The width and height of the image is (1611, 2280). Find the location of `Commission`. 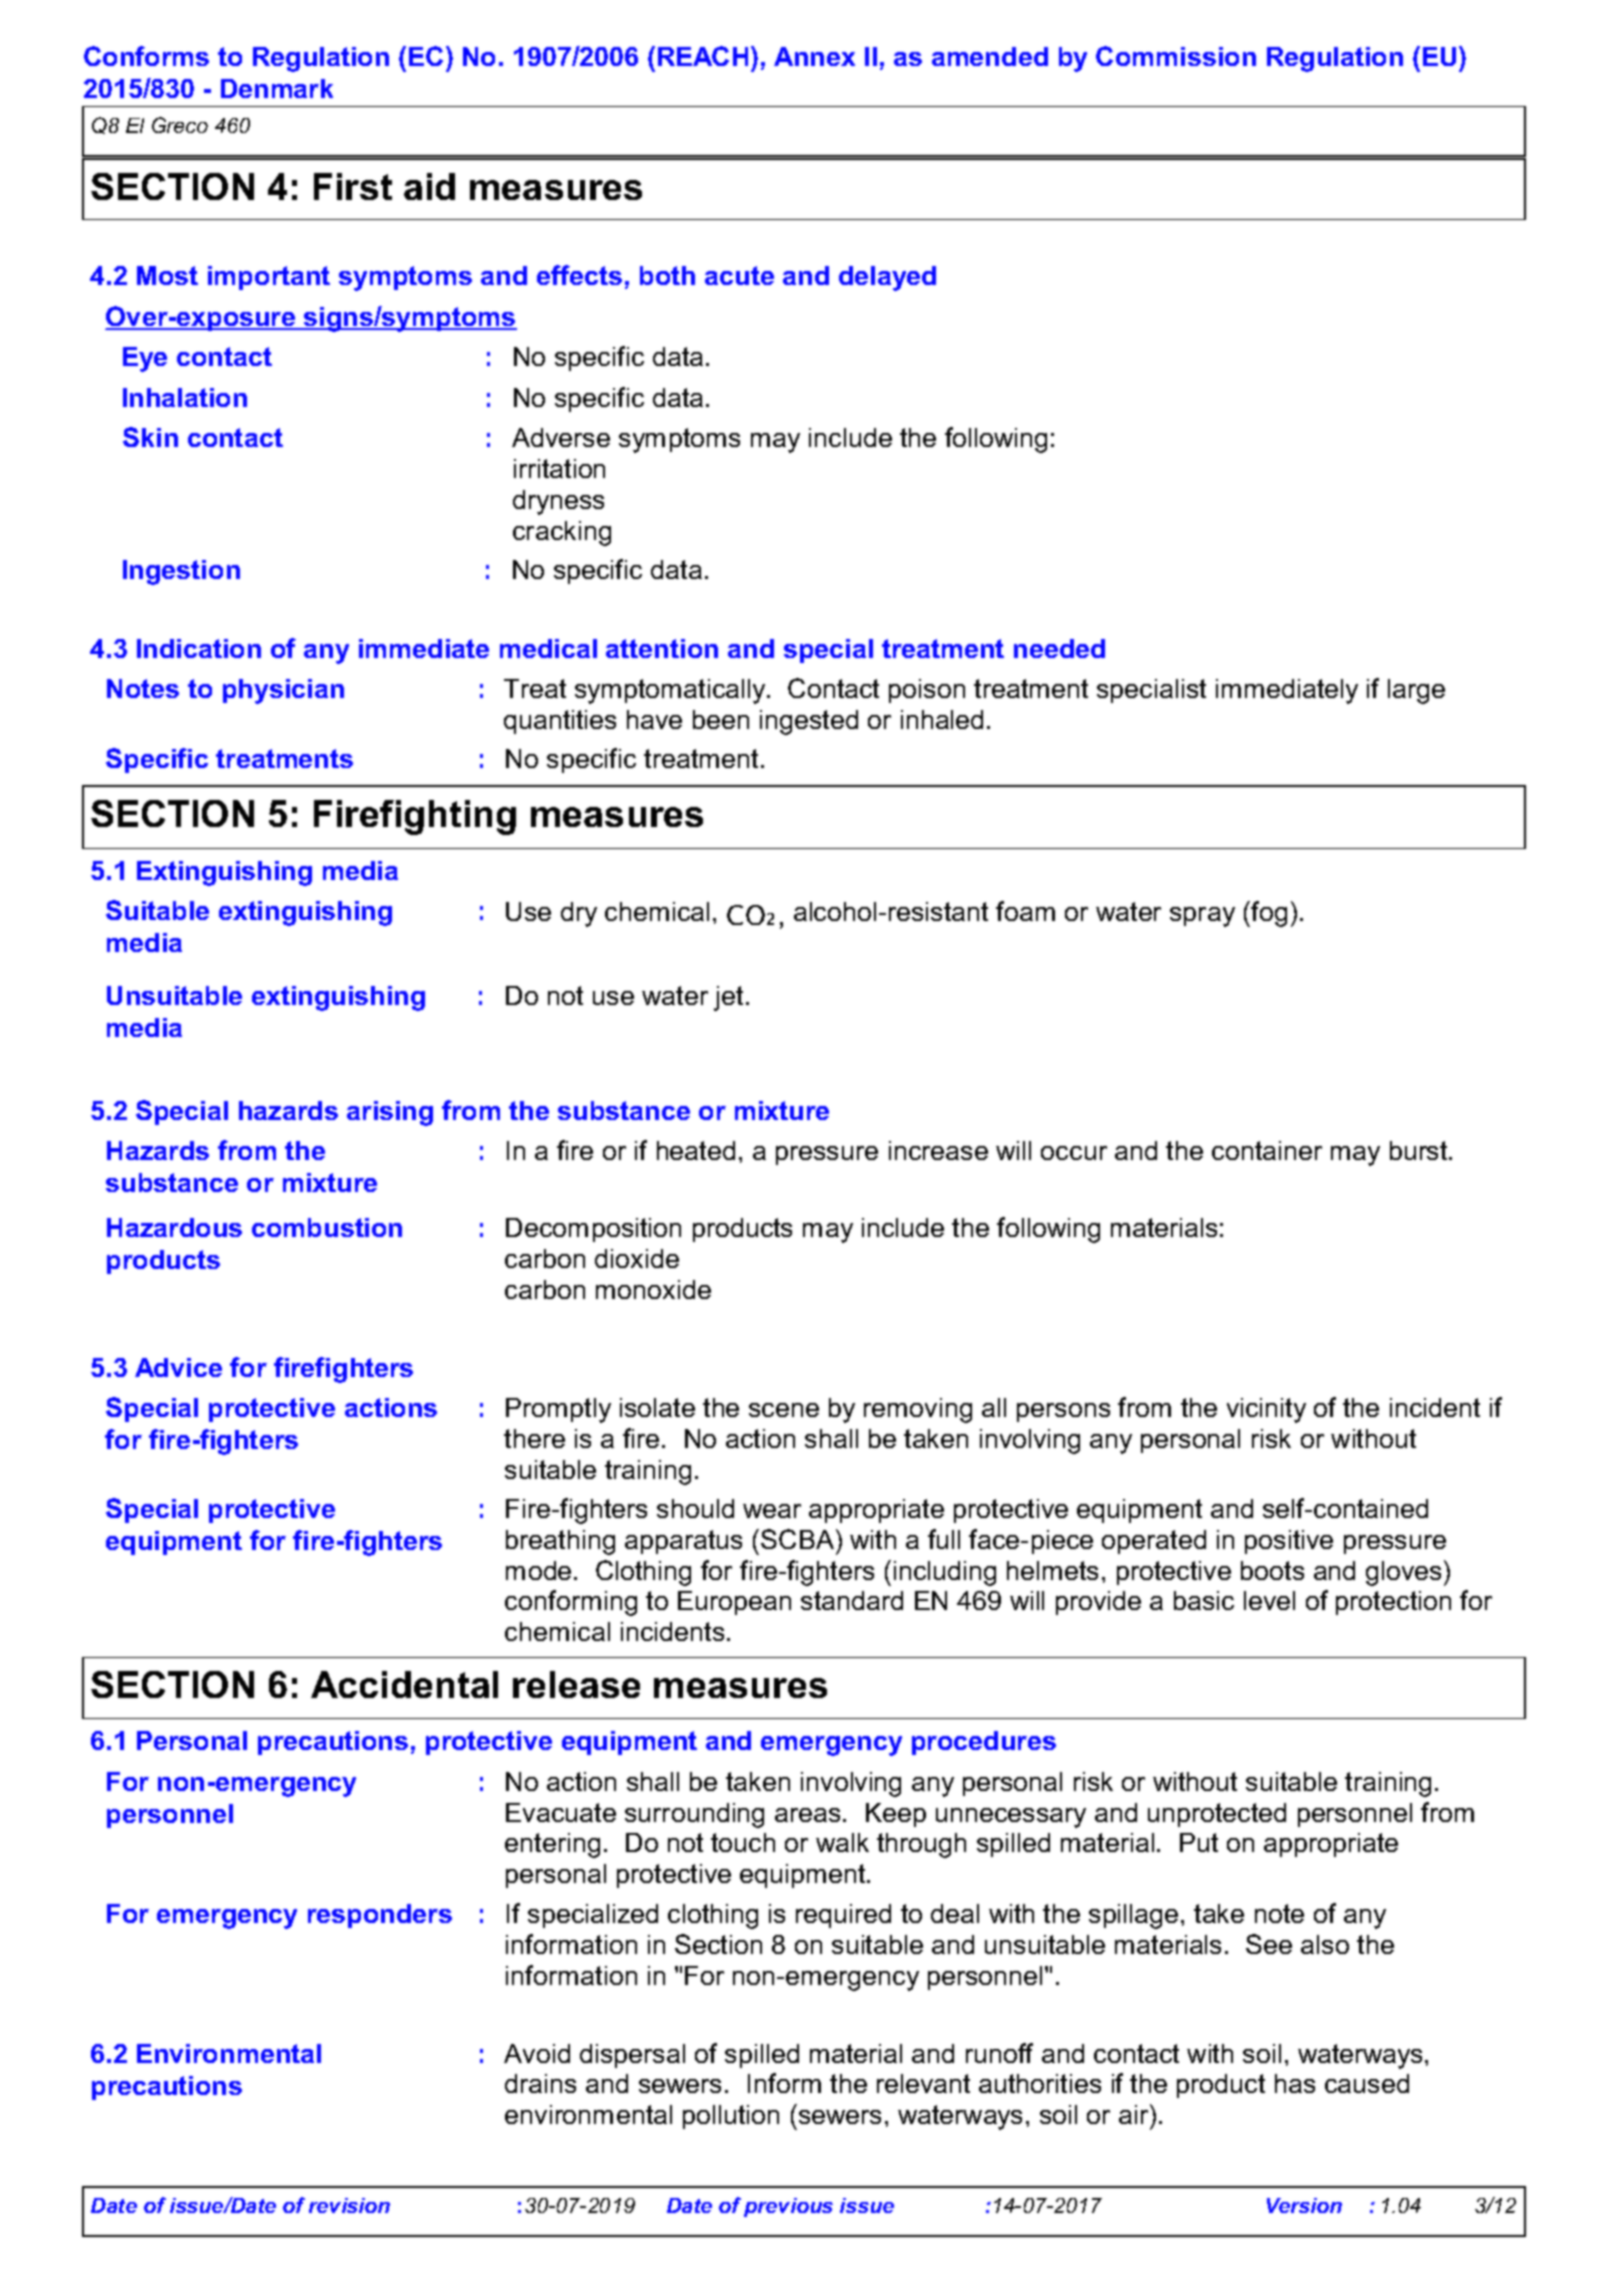

Commission is located at coordinates (1176, 56).
